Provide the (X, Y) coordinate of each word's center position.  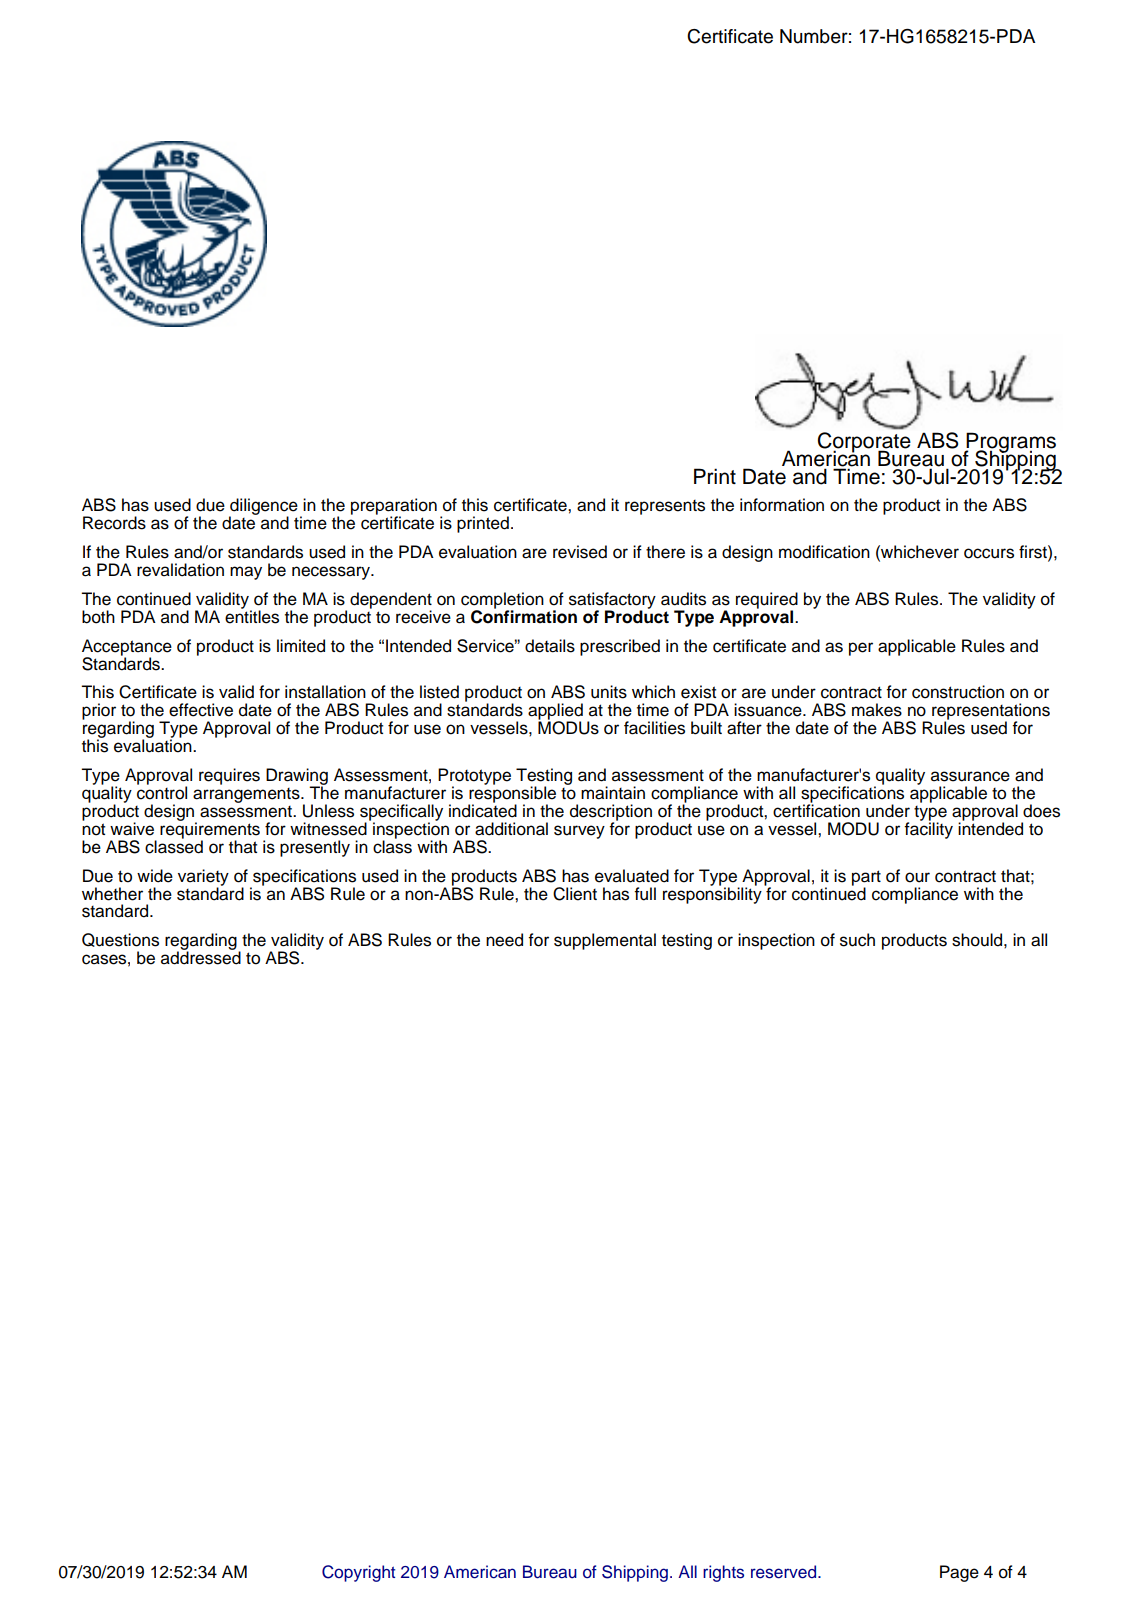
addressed (201, 957)
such (857, 940)
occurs (989, 553)
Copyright (358, 1573)
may (246, 573)
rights (723, 1573)
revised (580, 552)
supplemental (605, 941)
